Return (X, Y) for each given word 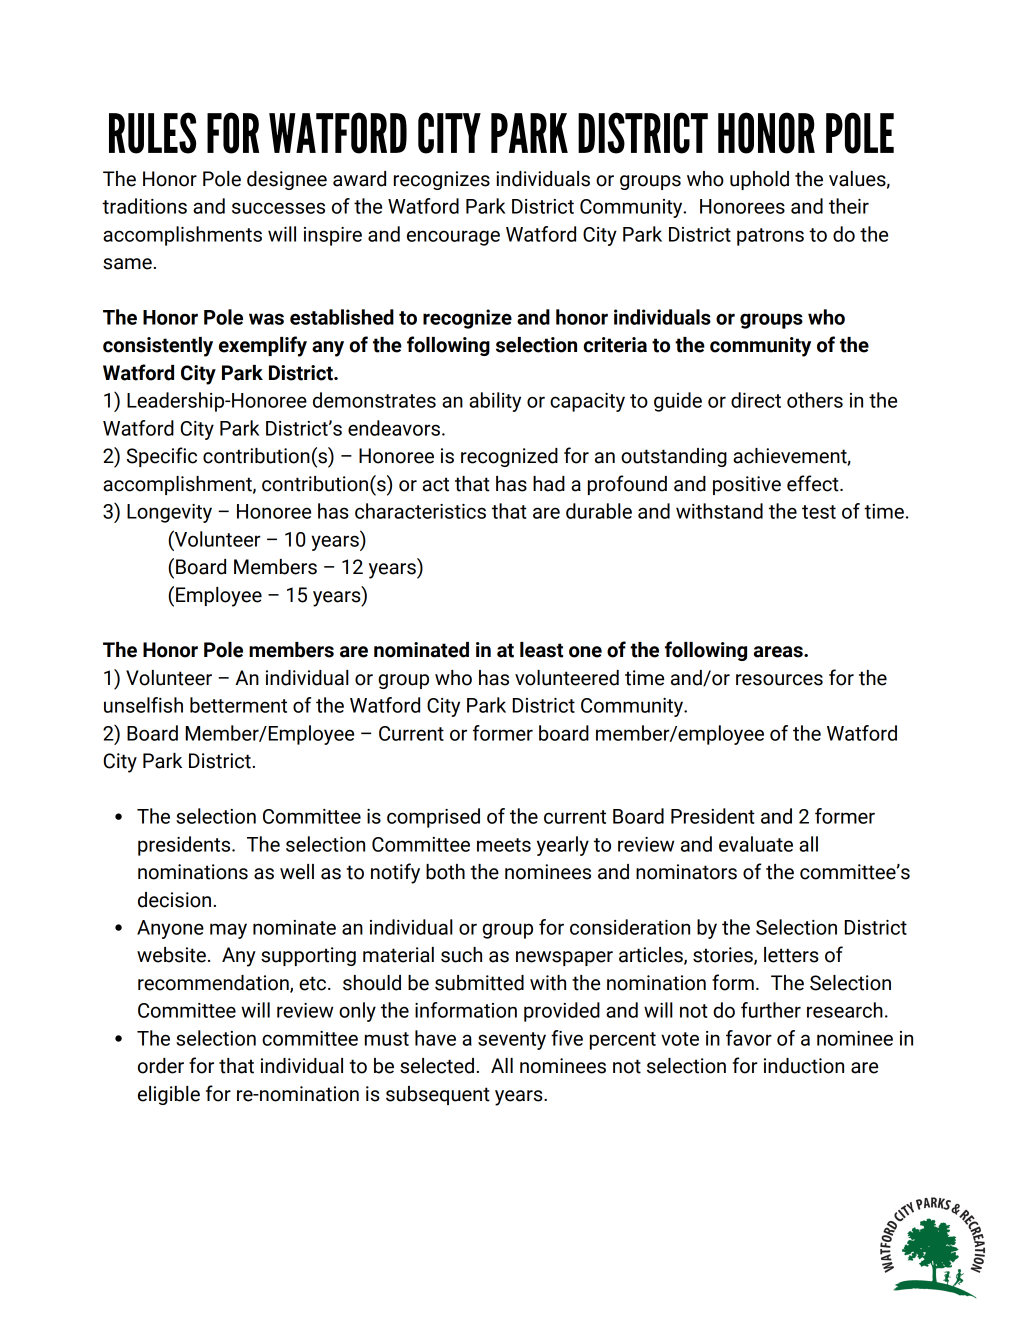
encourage (453, 238)
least (541, 650)
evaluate (756, 844)
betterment (238, 705)
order (161, 1066)
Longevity (169, 513)
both (445, 872)
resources (779, 680)
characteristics (420, 511)
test (819, 512)
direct (756, 400)
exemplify (263, 346)
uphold (759, 180)
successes (278, 208)
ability (495, 402)
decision (174, 900)
